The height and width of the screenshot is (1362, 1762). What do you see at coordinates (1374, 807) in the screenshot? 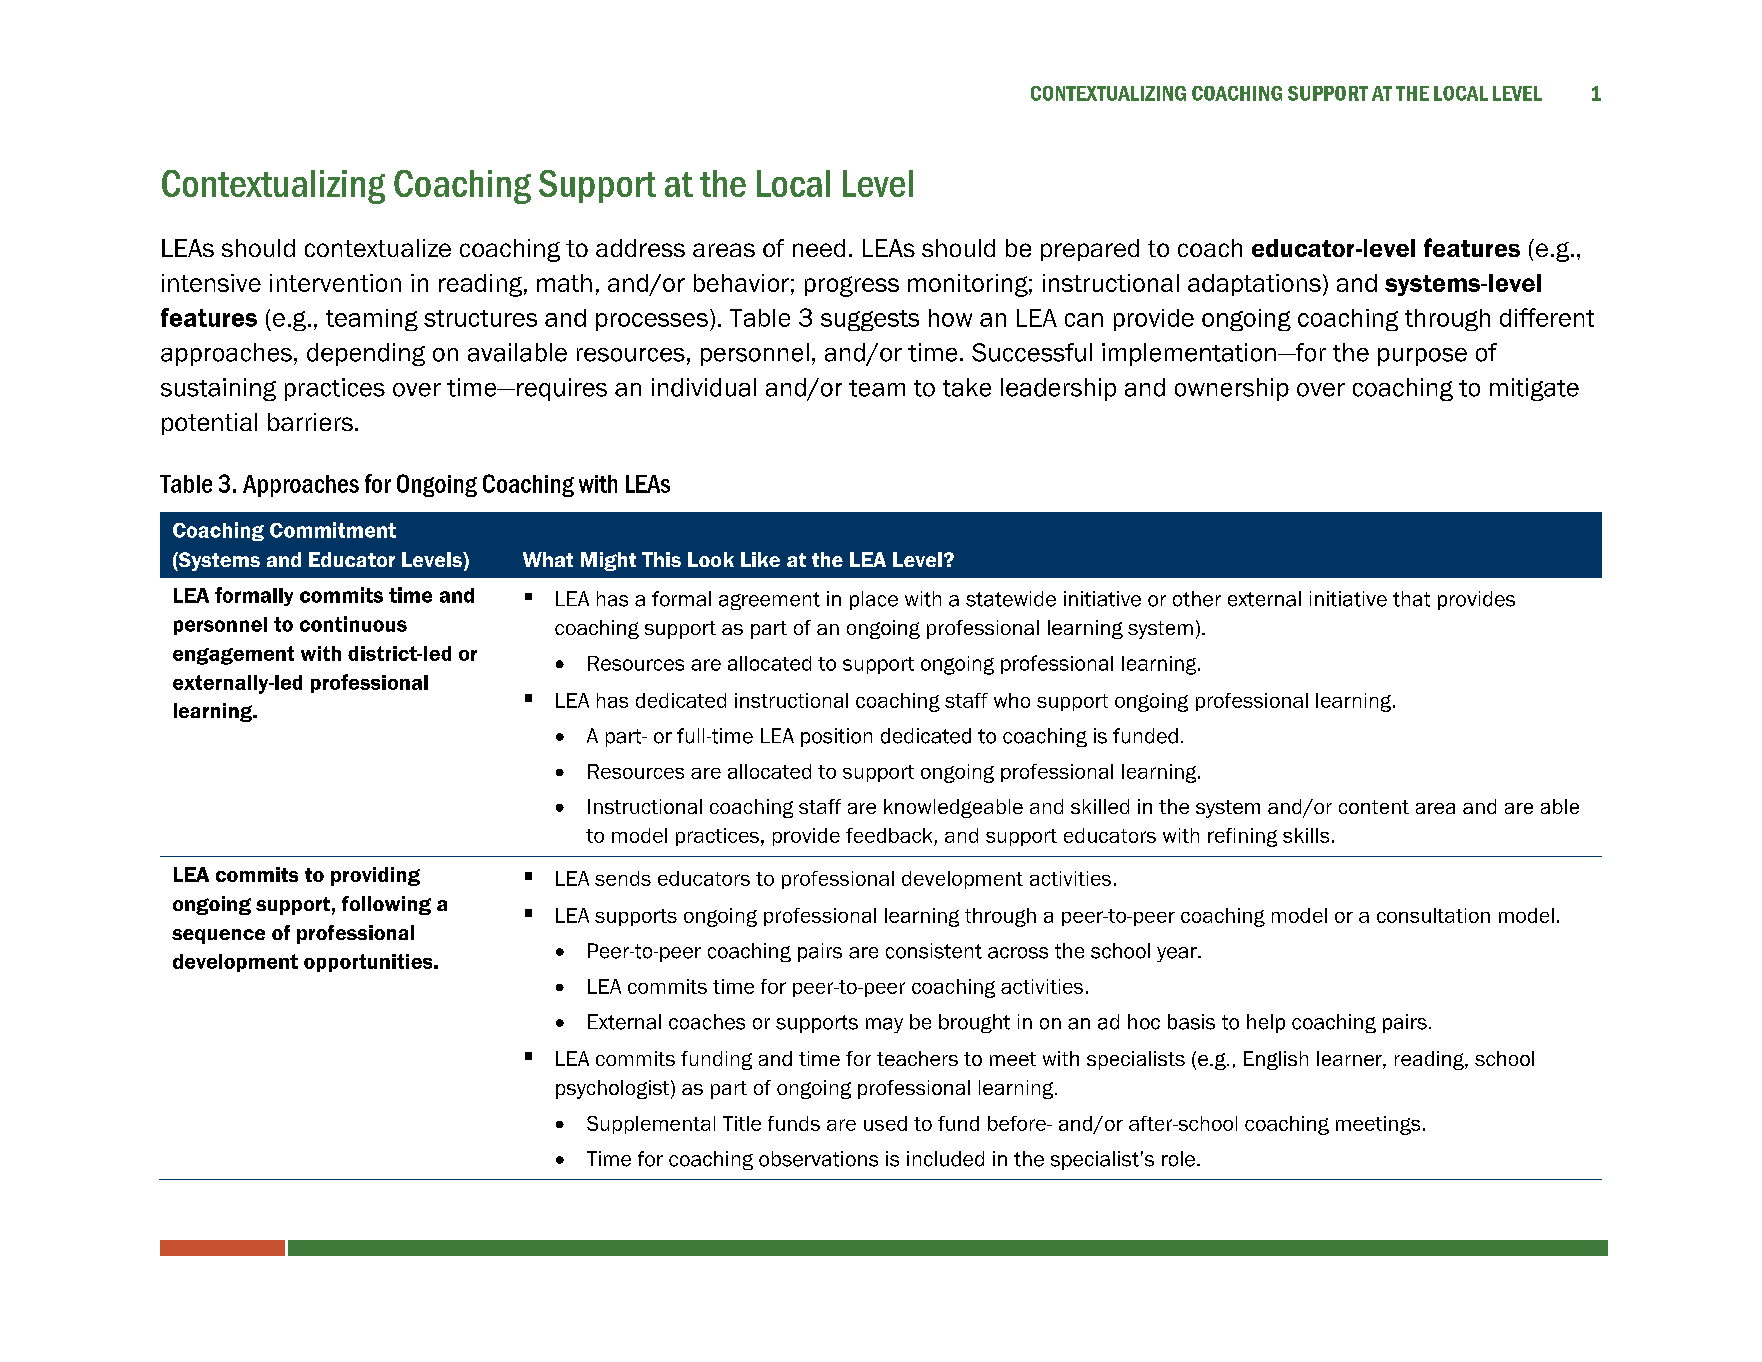
I see `content` at bounding box center [1374, 807].
